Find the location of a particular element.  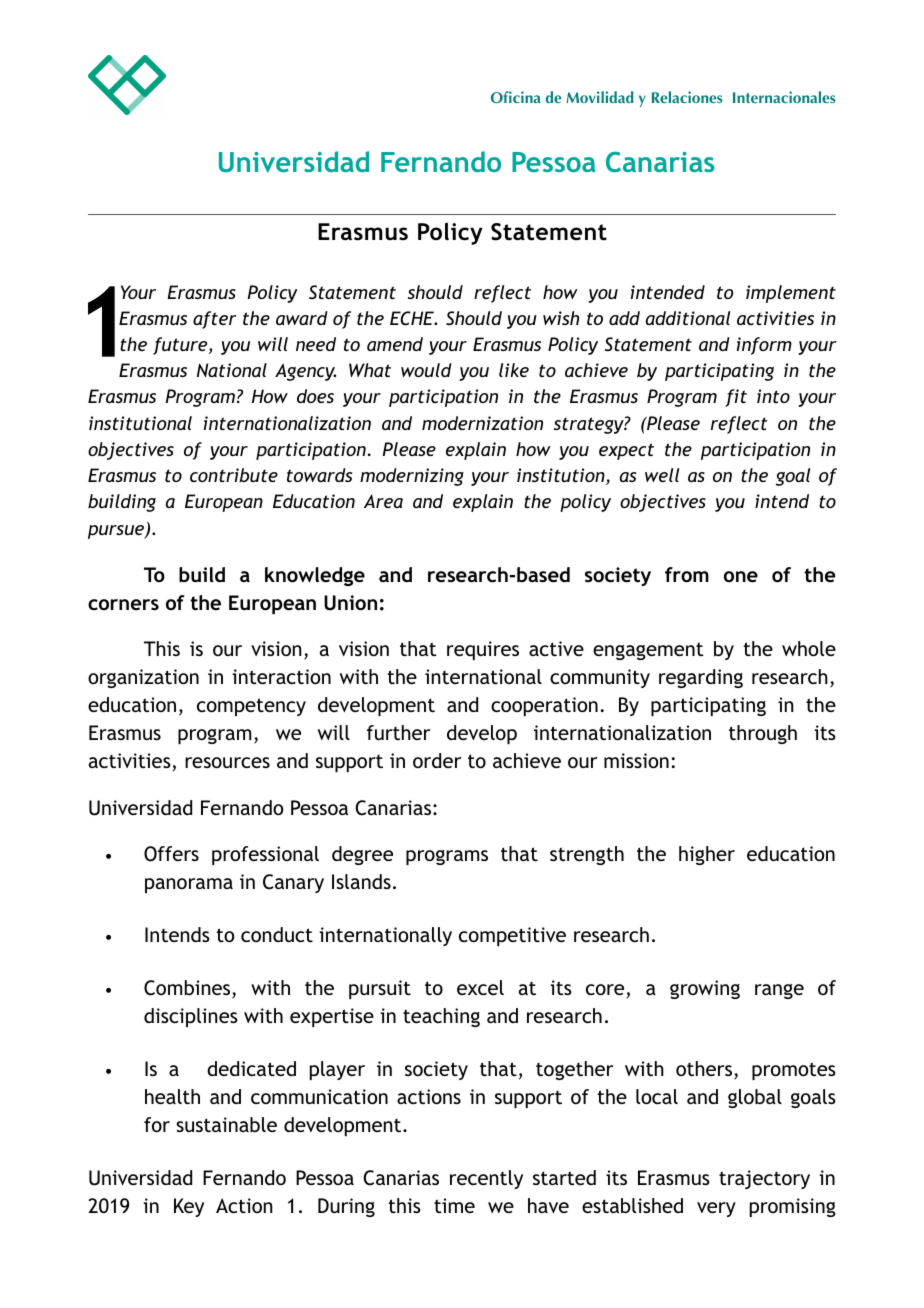

Offers is located at coordinates (171, 854).
